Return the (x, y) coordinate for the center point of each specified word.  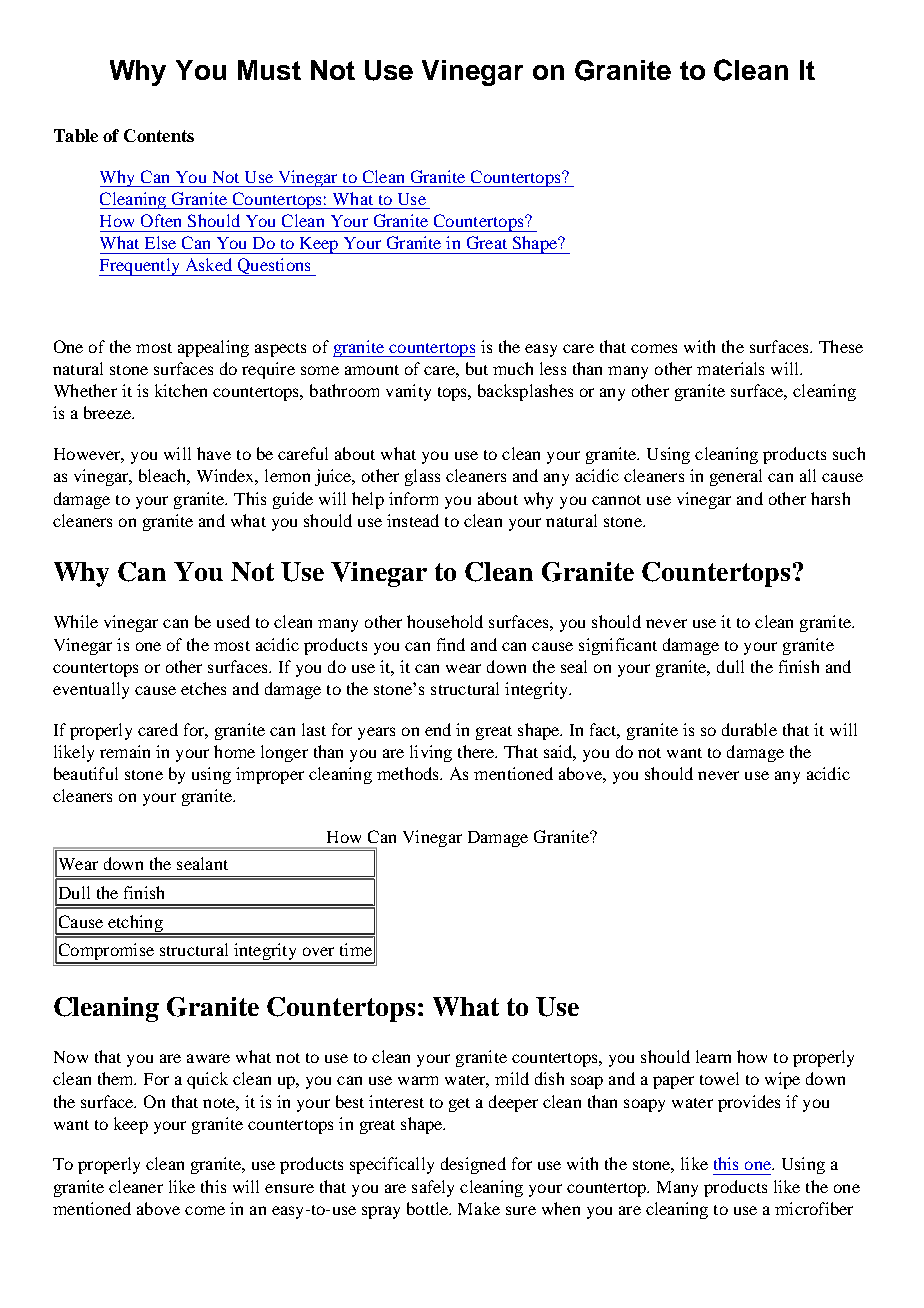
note (220, 1103)
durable (749, 729)
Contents (159, 135)
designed (473, 1165)
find (451, 644)
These (841, 346)
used (233, 621)
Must (269, 70)
